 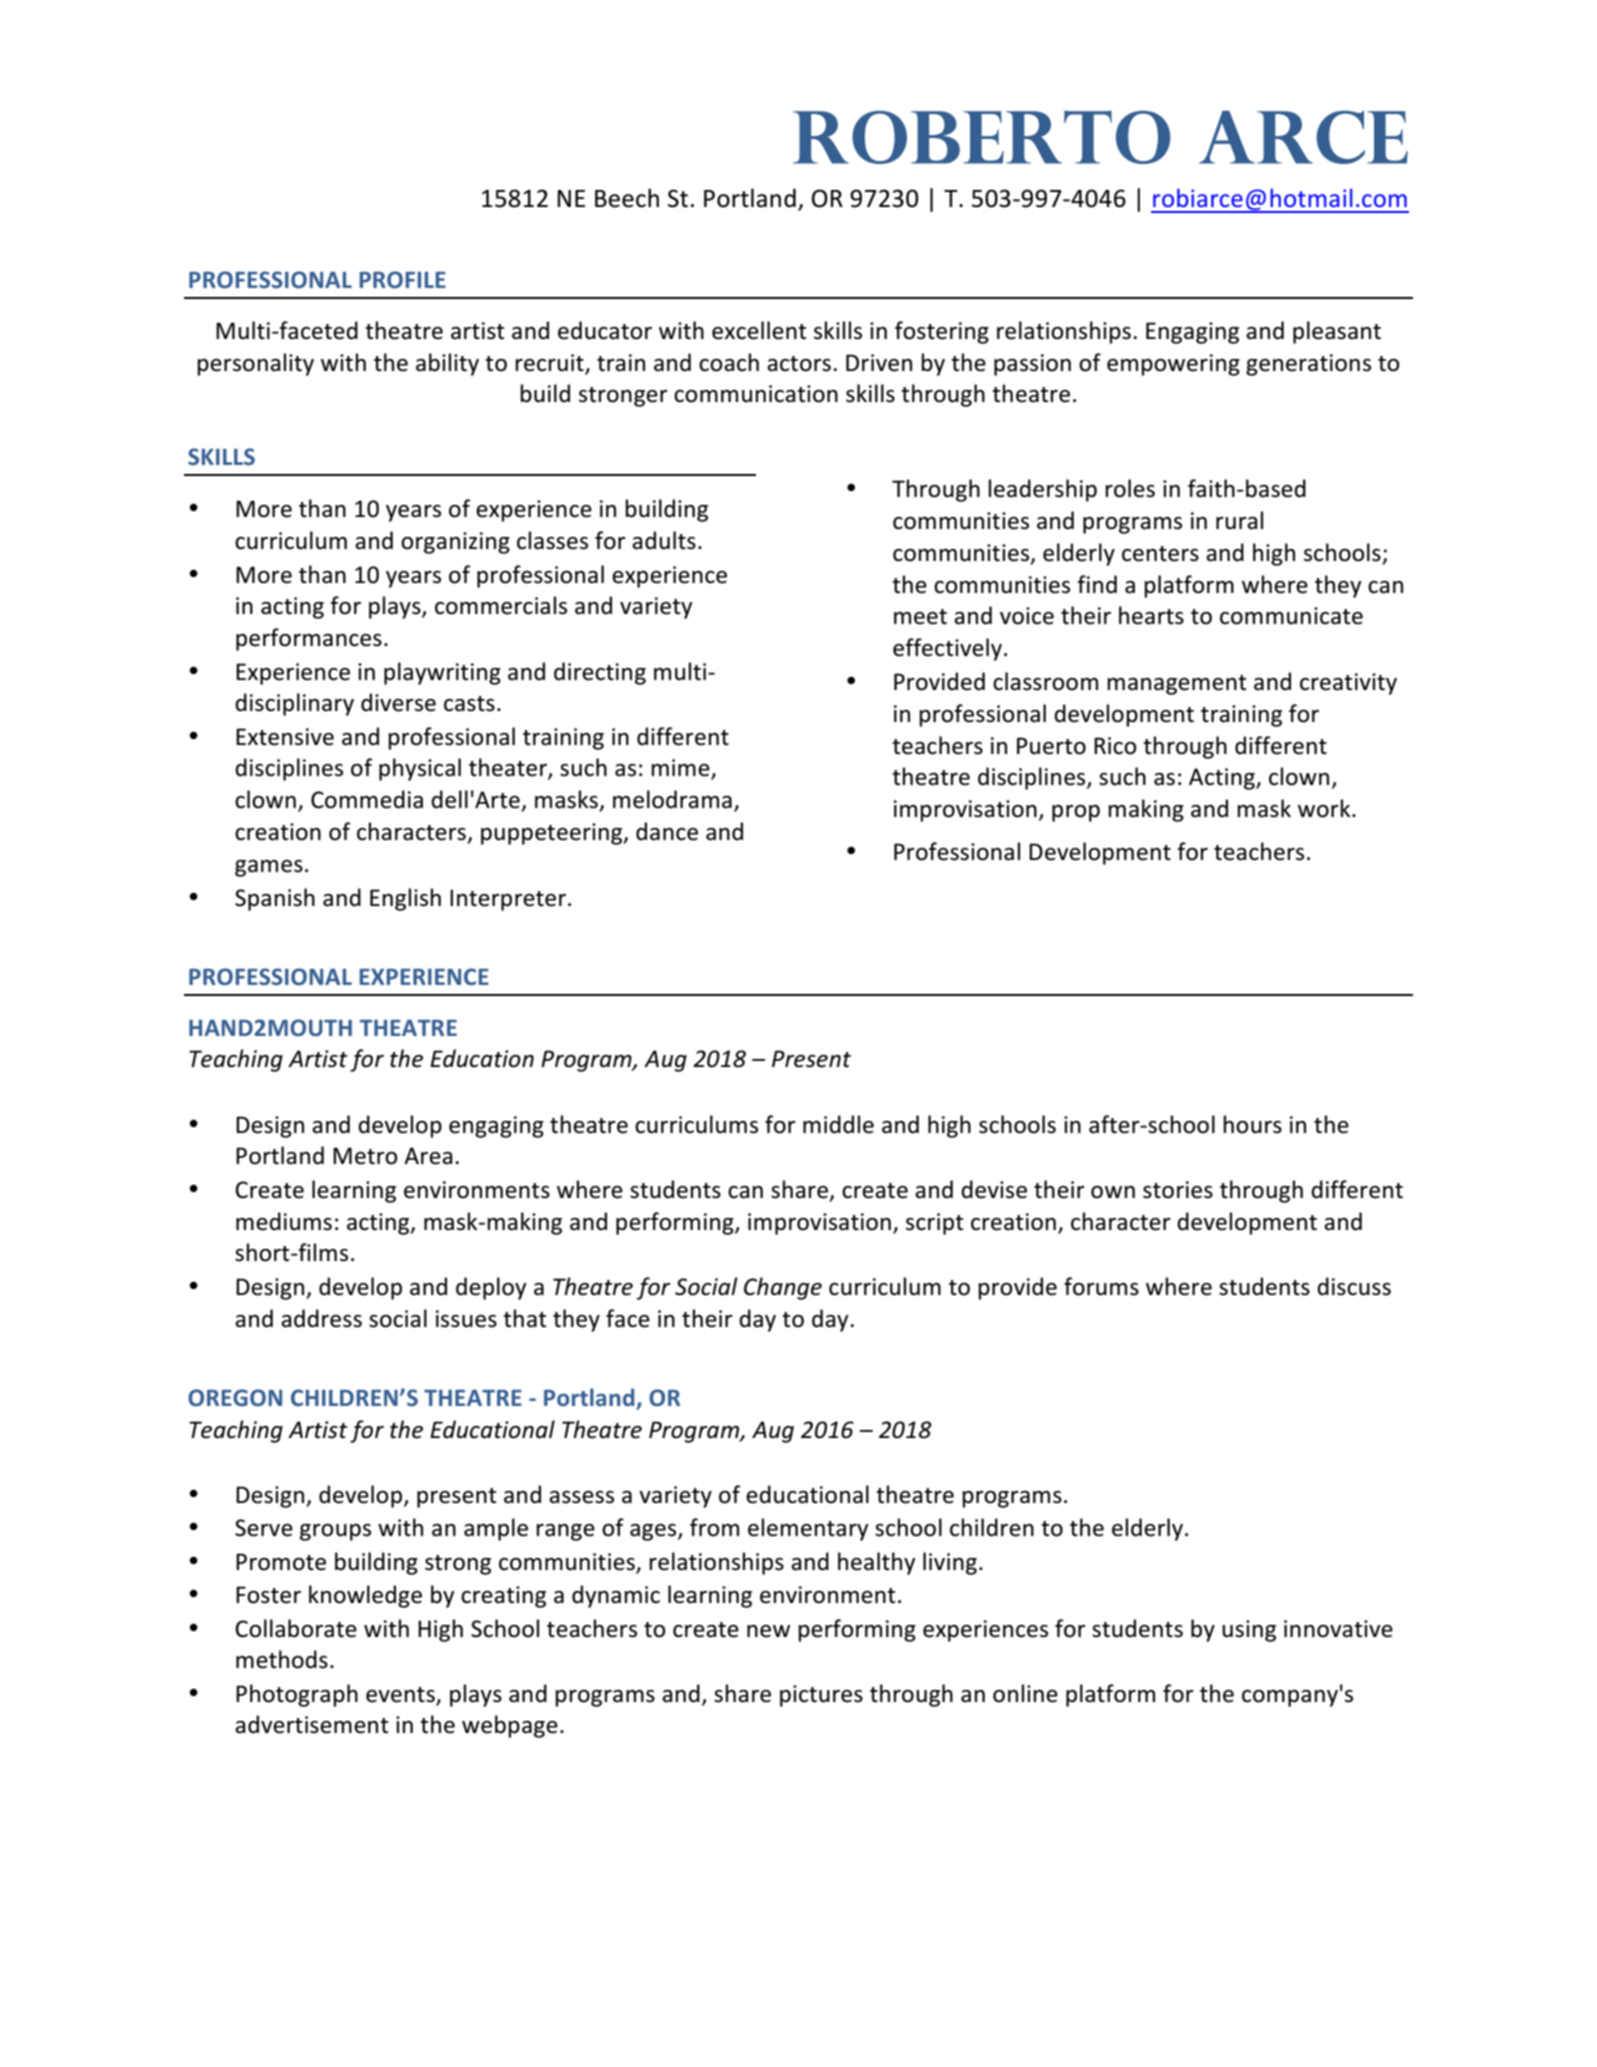 What do you see at coordinates (1337, 332) in the document?
I see `pleasant` at bounding box center [1337, 332].
